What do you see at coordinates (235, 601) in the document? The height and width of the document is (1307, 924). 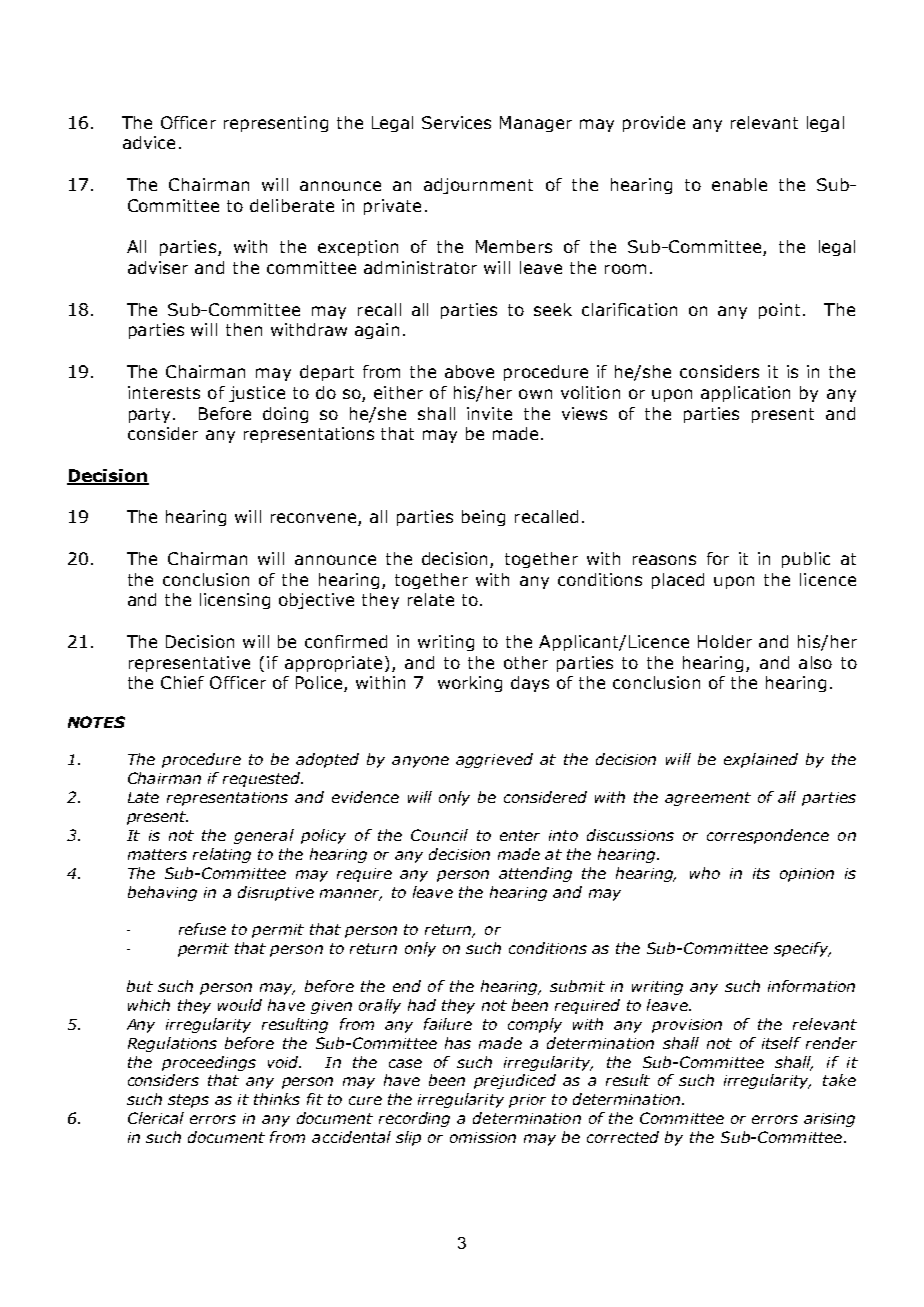 I see `licensing` at bounding box center [235, 601].
